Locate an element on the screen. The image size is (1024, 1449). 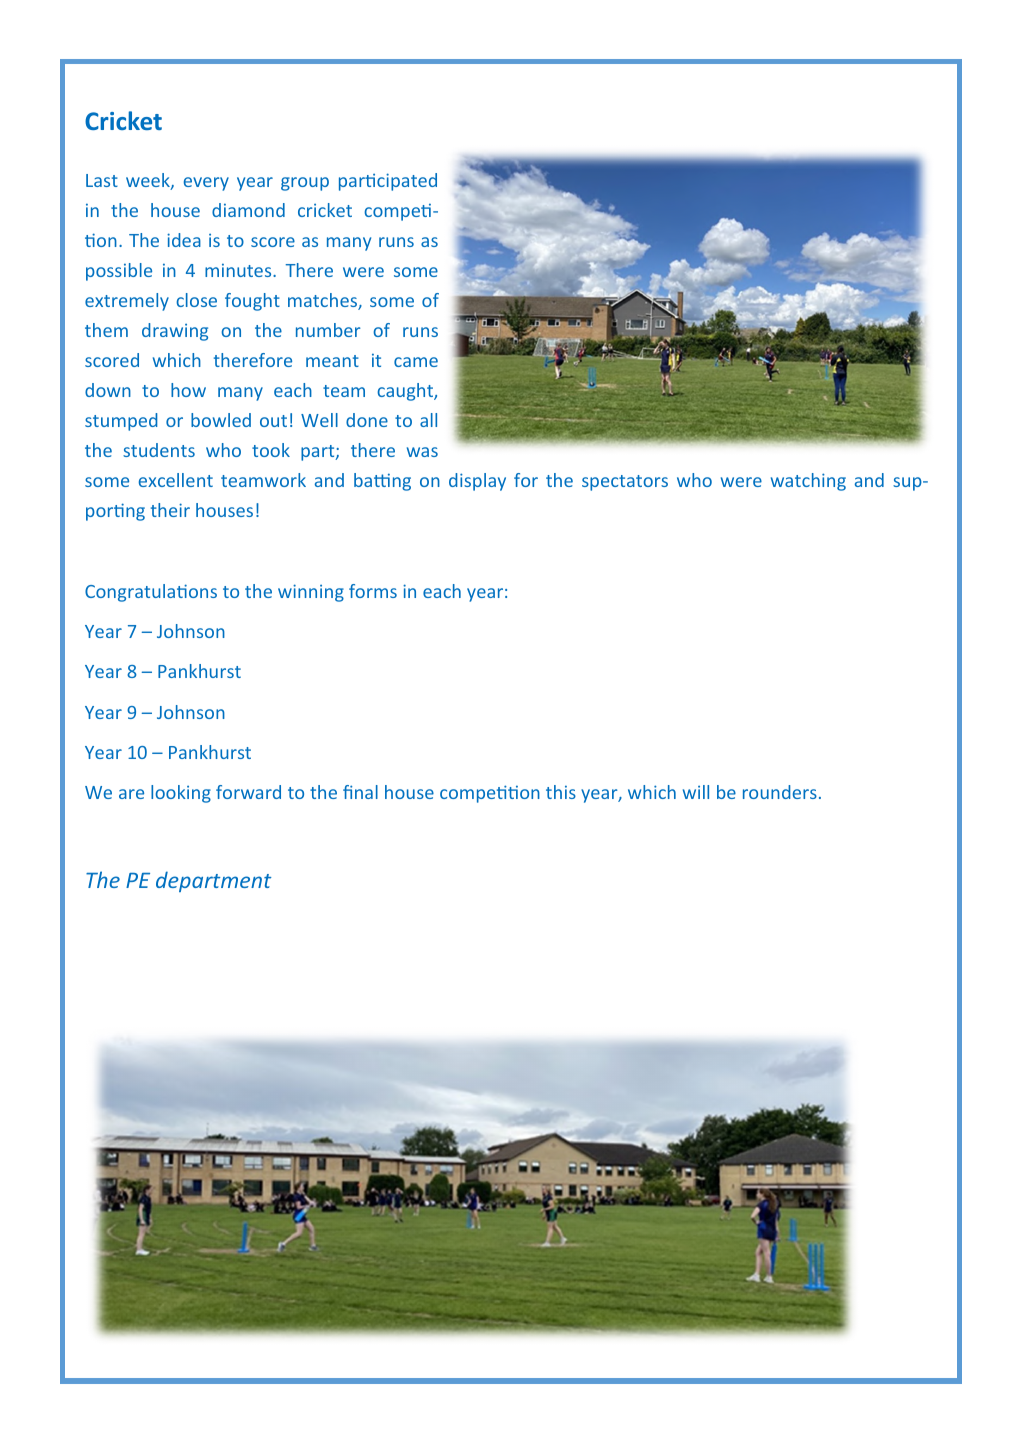
will is located at coordinates (696, 792).
